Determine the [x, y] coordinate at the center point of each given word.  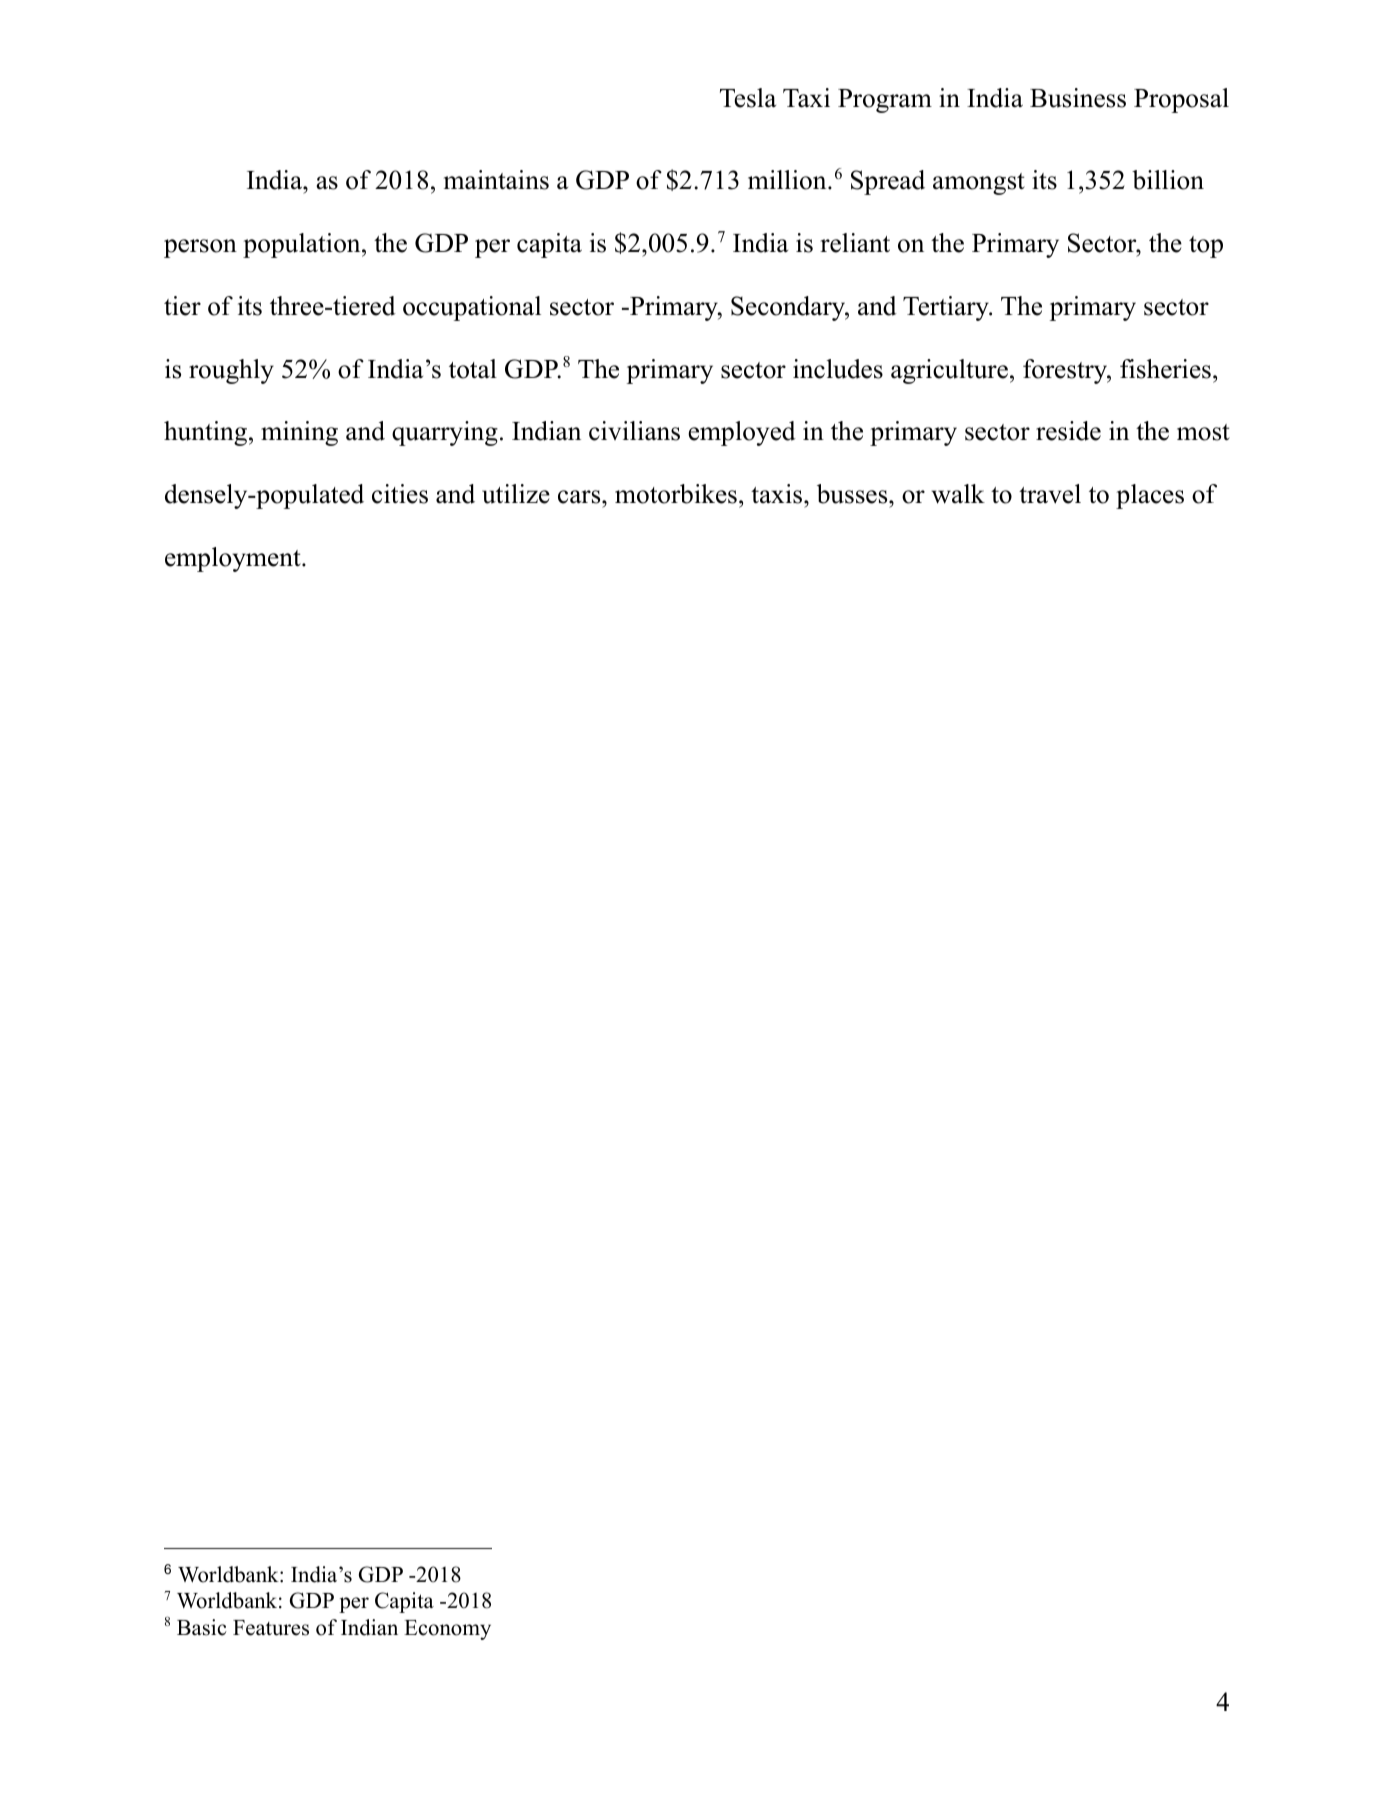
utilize [516, 494]
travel [1050, 494]
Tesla [748, 98]
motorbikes [676, 494]
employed [742, 433]
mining [299, 433]
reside [1068, 431]
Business [1078, 98]
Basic [202, 1627]
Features [271, 1628]
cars [579, 497]
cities [400, 494]
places [1150, 496]
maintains [496, 180]
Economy [447, 1630]
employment [234, 559]
